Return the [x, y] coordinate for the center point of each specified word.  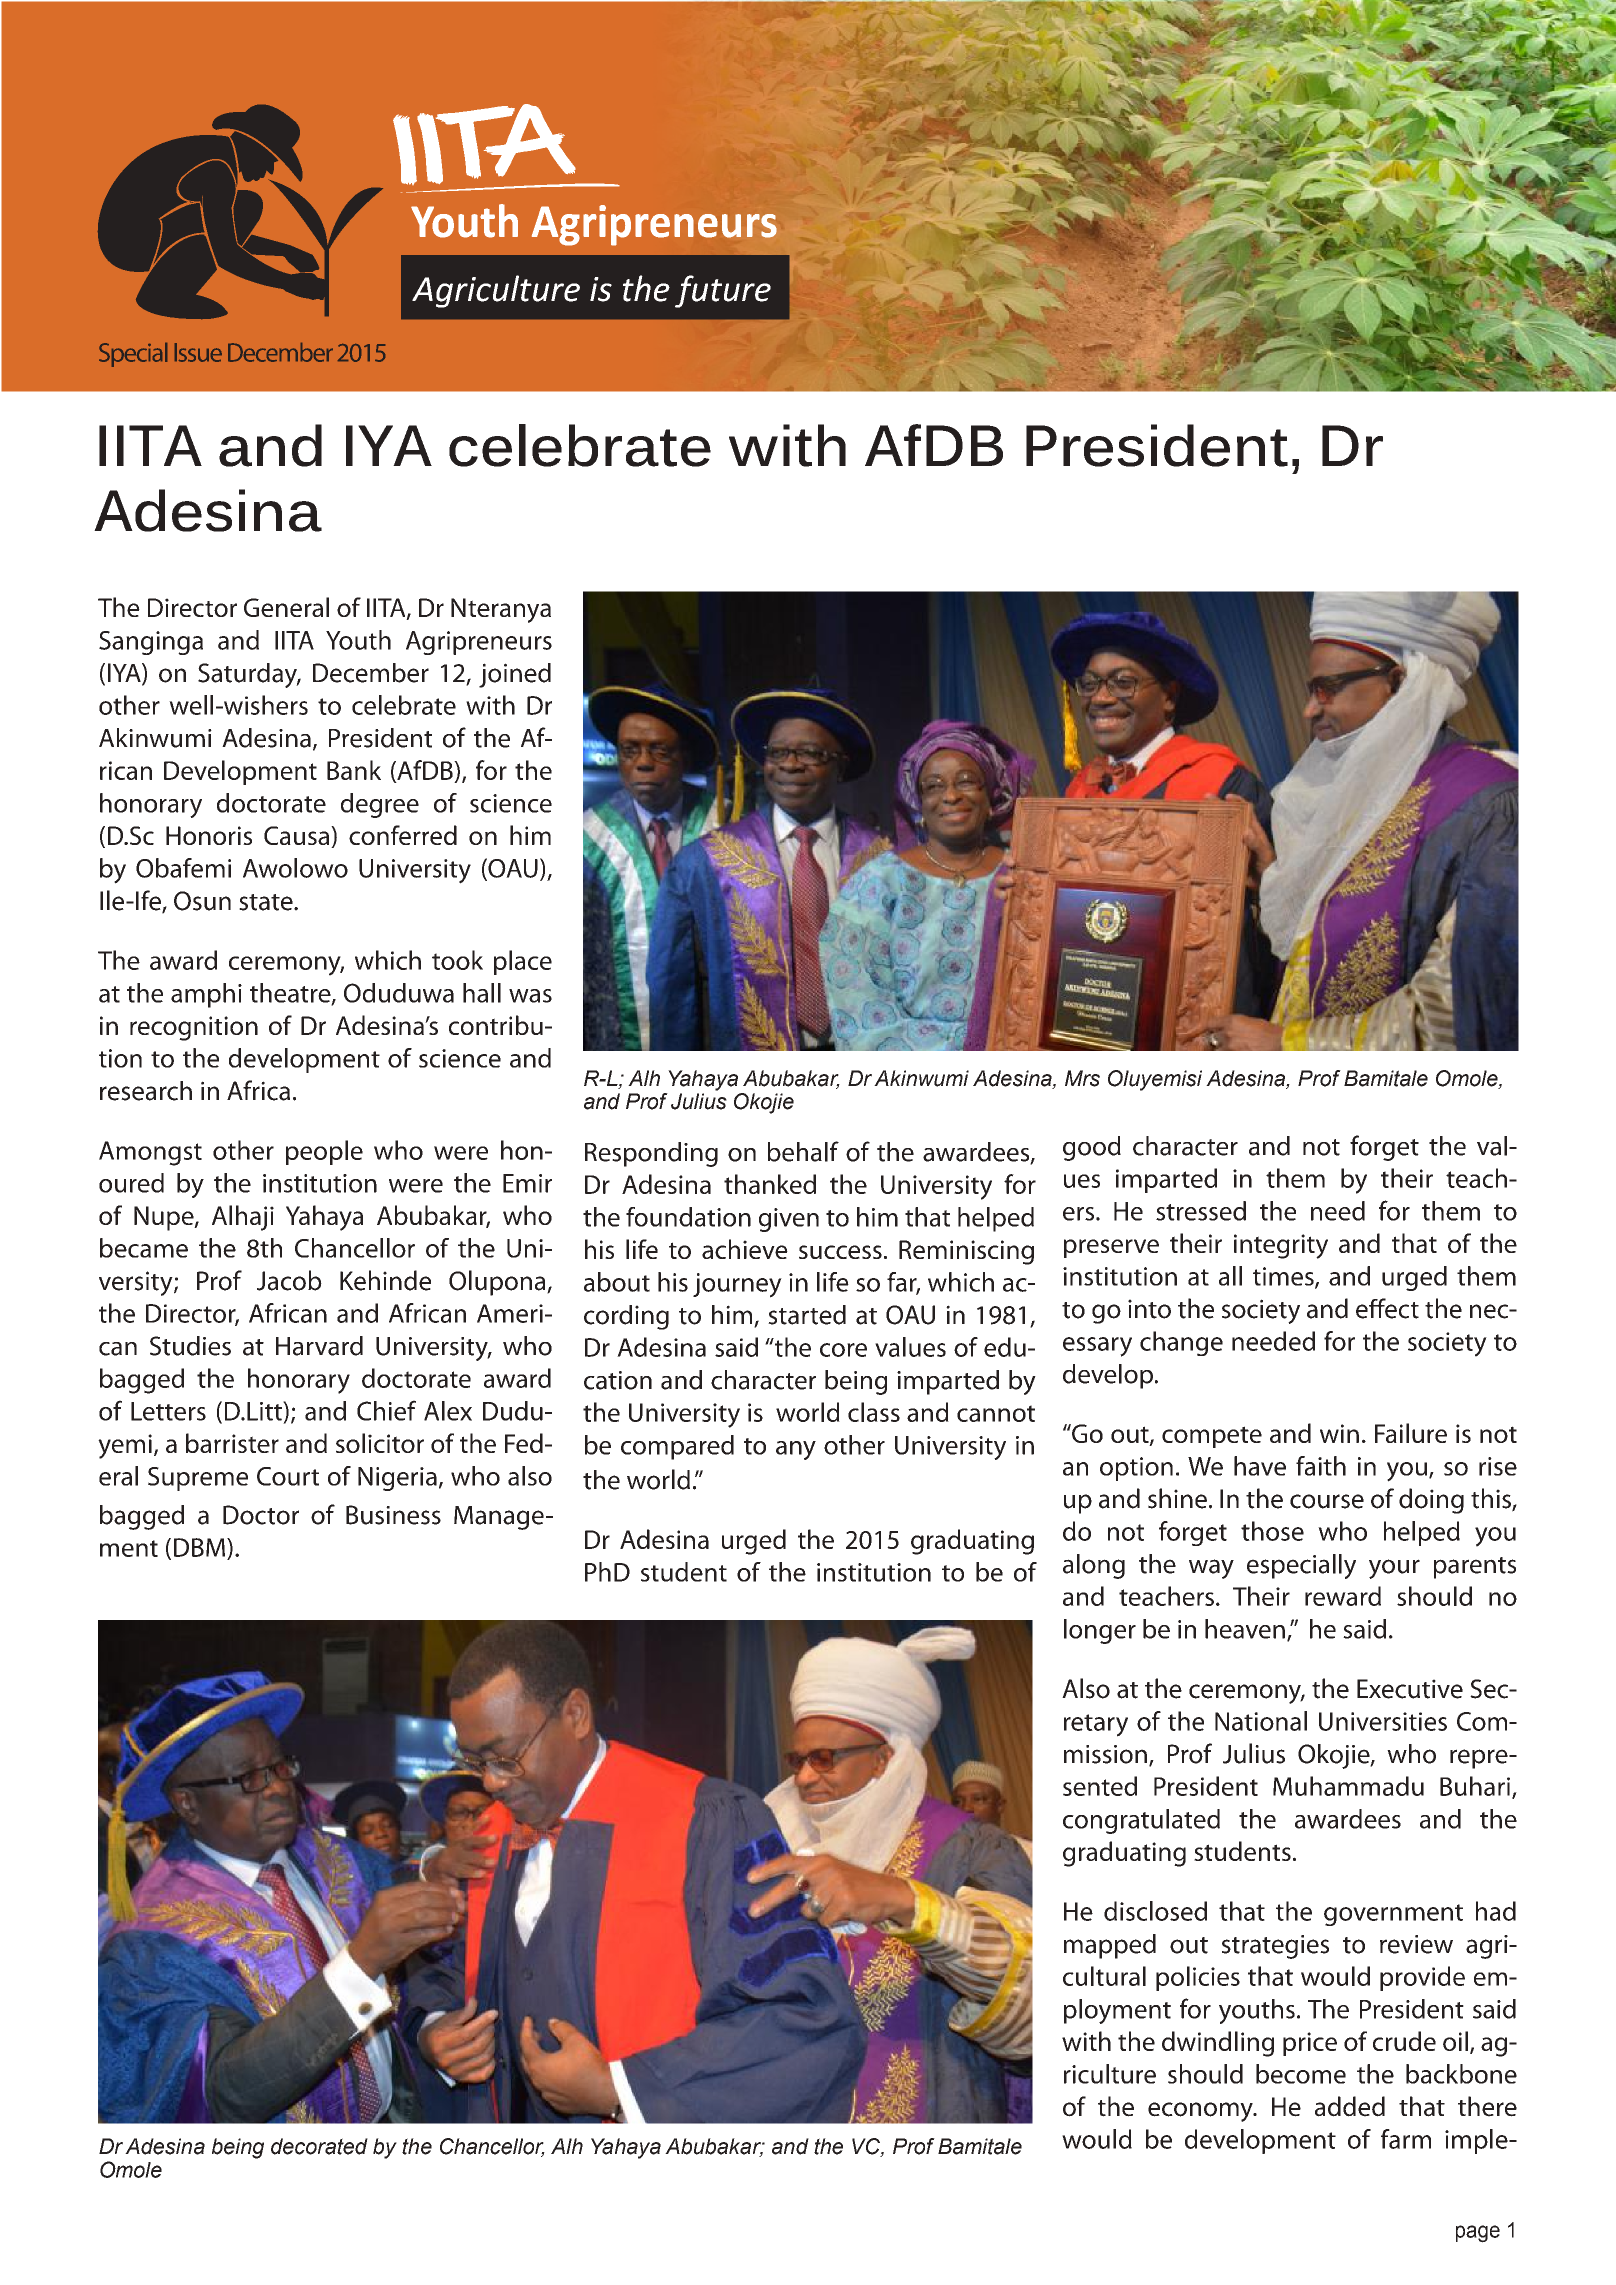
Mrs [1082, 1078]
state [267, 902]
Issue [198, 352]
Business [393, 1515]
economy [1201, 2112]
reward [1343, 1596]
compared [677, 1447]
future [723, 291]
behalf [803, 1151]
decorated [319, 2146]
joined [515, 675]
